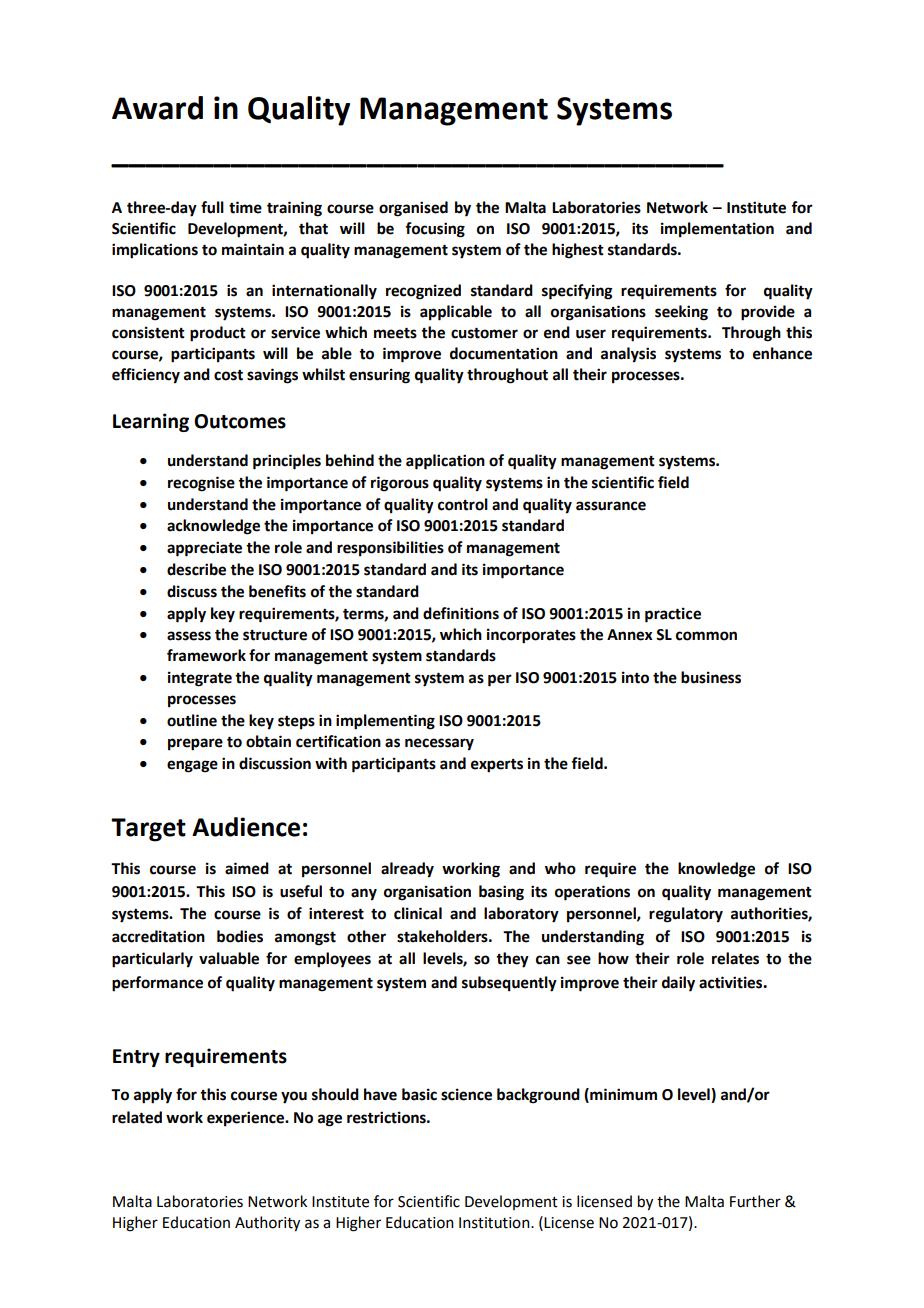  What do you see at coordinates (413, 209) in the screenshot?
I see `organised` at bounding box center [413, 209].
